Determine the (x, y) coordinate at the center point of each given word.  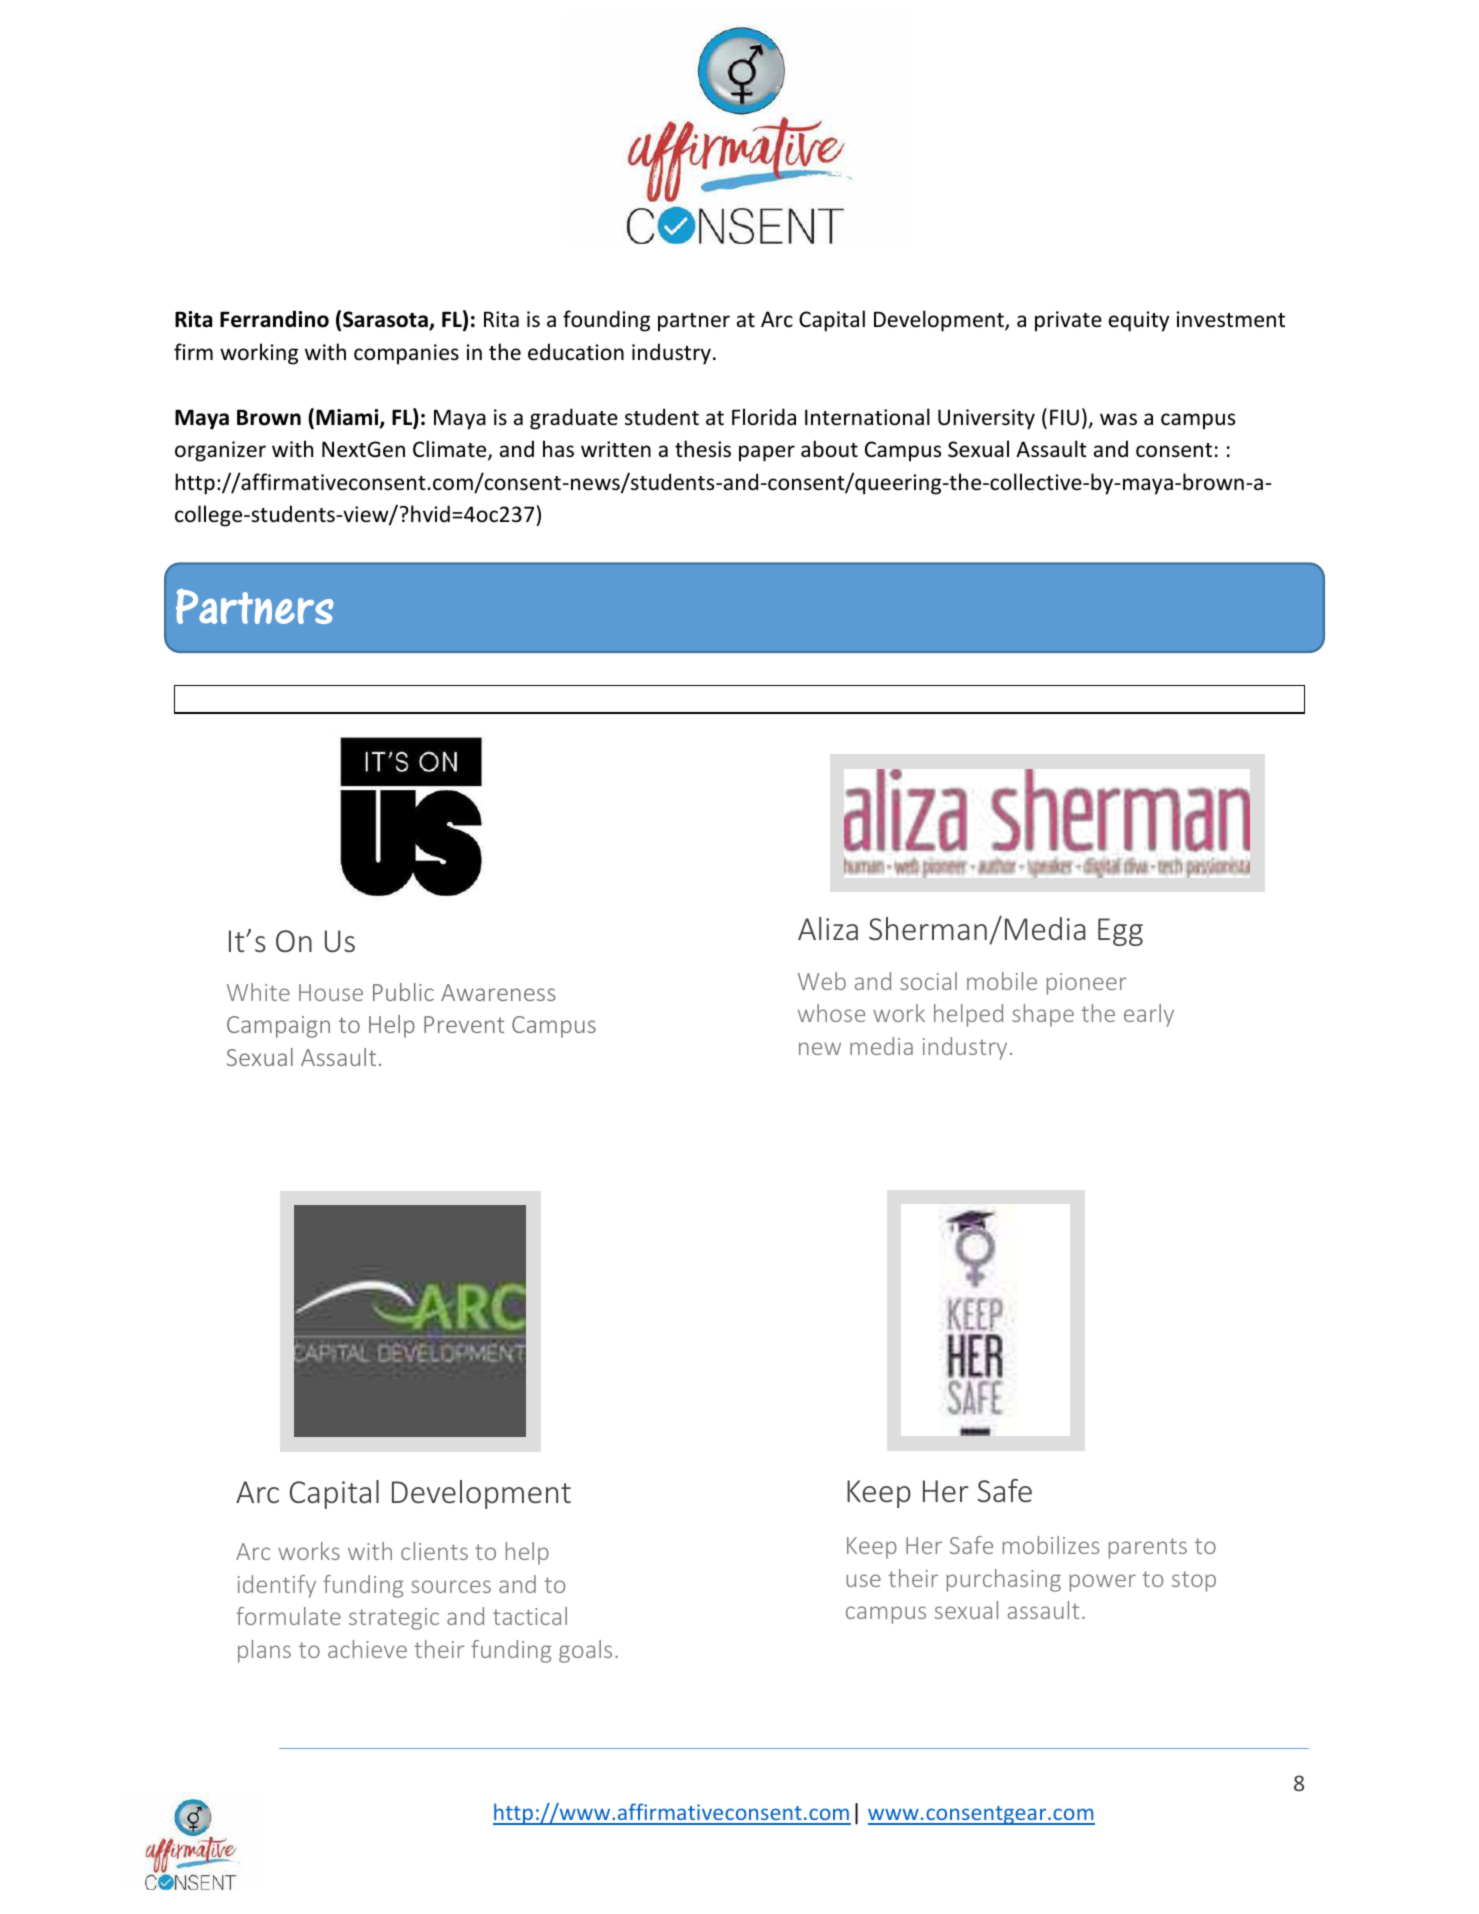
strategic (394, 1619)
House (331, 992)
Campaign (278, 1027)
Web (822, 981)
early (1149, 1015)
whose (831, 1013)
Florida (764, 416)
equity (1139, 321)
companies (406, 354)
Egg (1120, 932)
